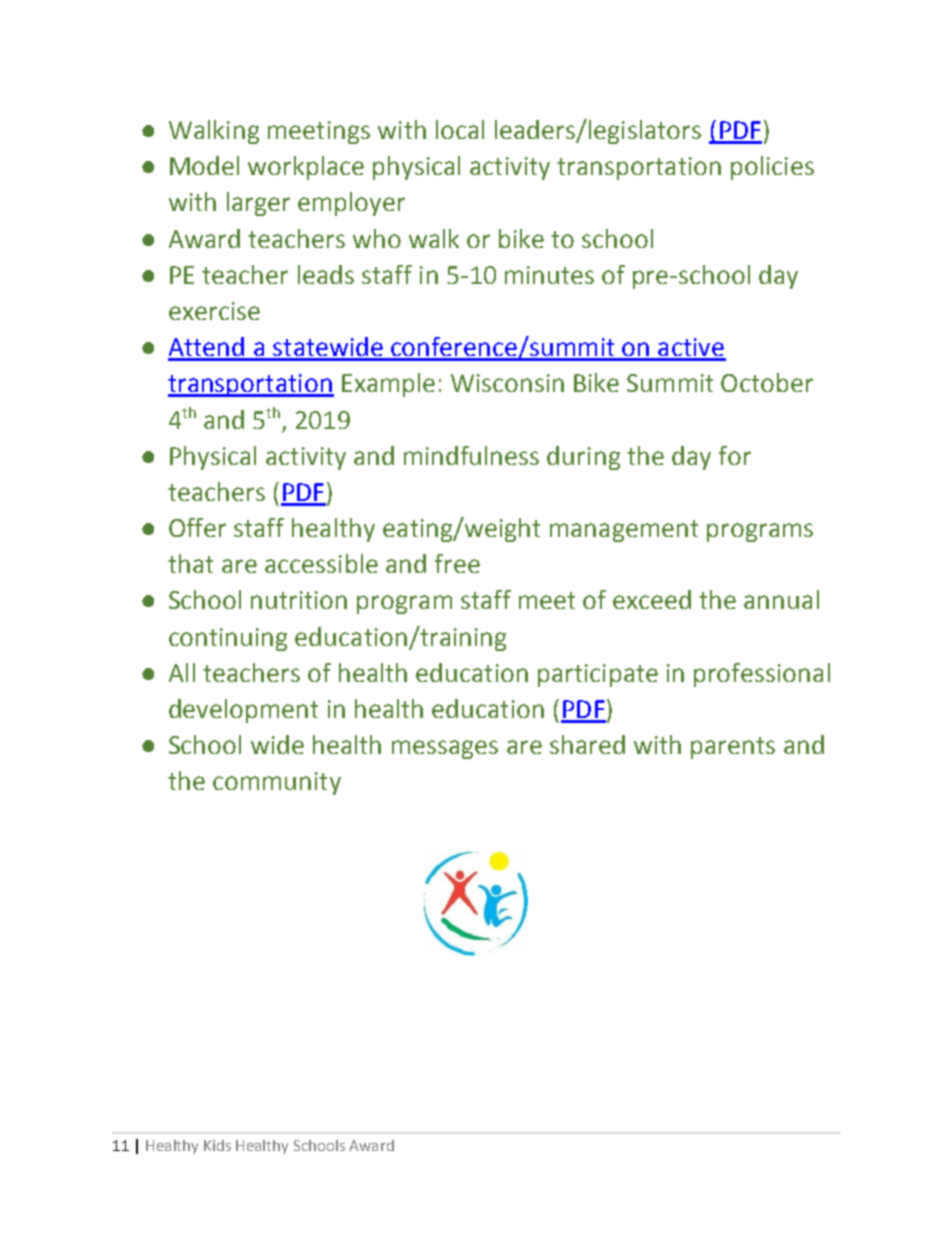 The width and height of the page is (952, 1233). Describe the element at coordinates (228, 639) in the page. I see `continuing` at that location.
